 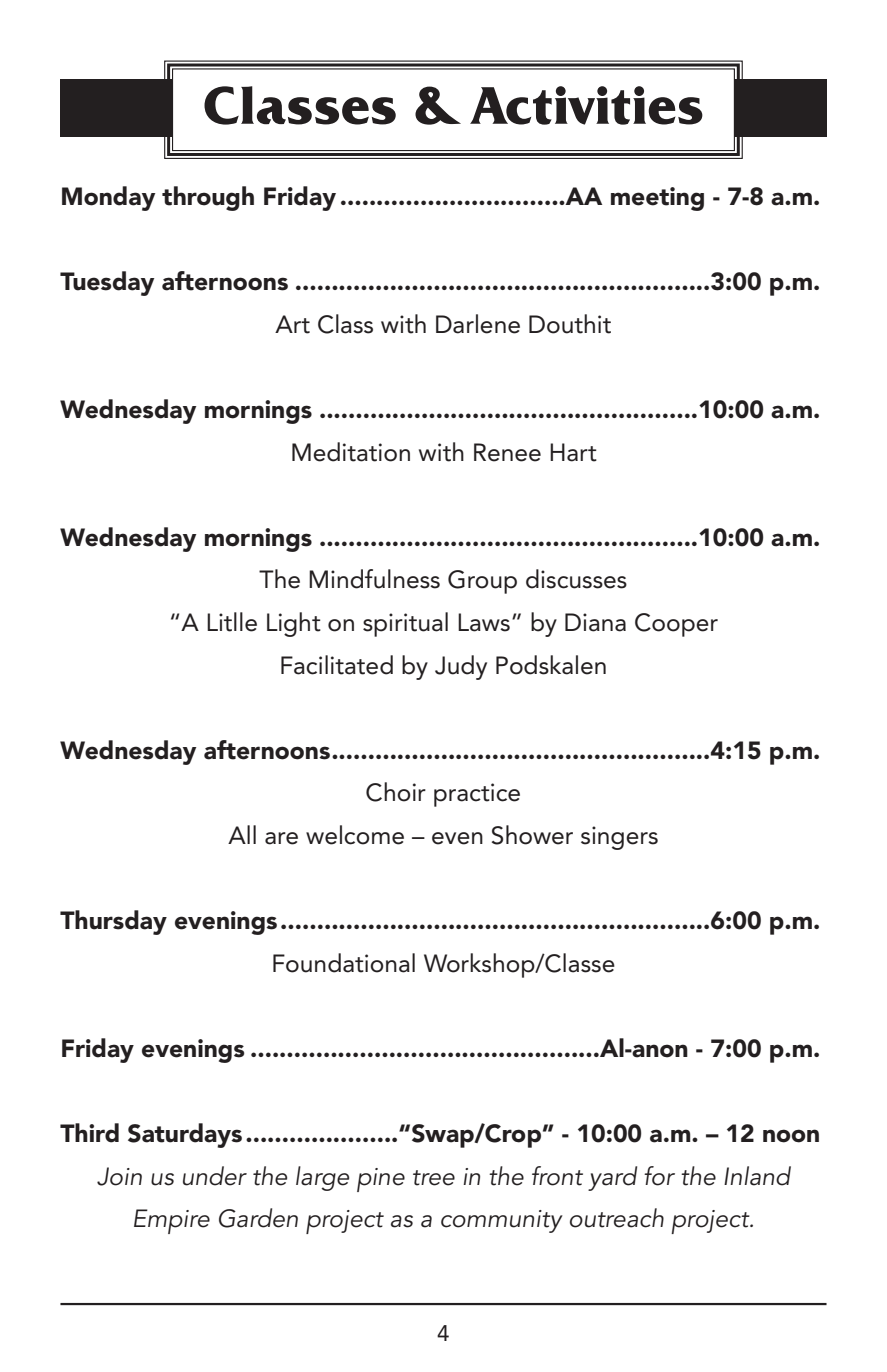 I want to click on Shower, so click(x=532, y=835).
